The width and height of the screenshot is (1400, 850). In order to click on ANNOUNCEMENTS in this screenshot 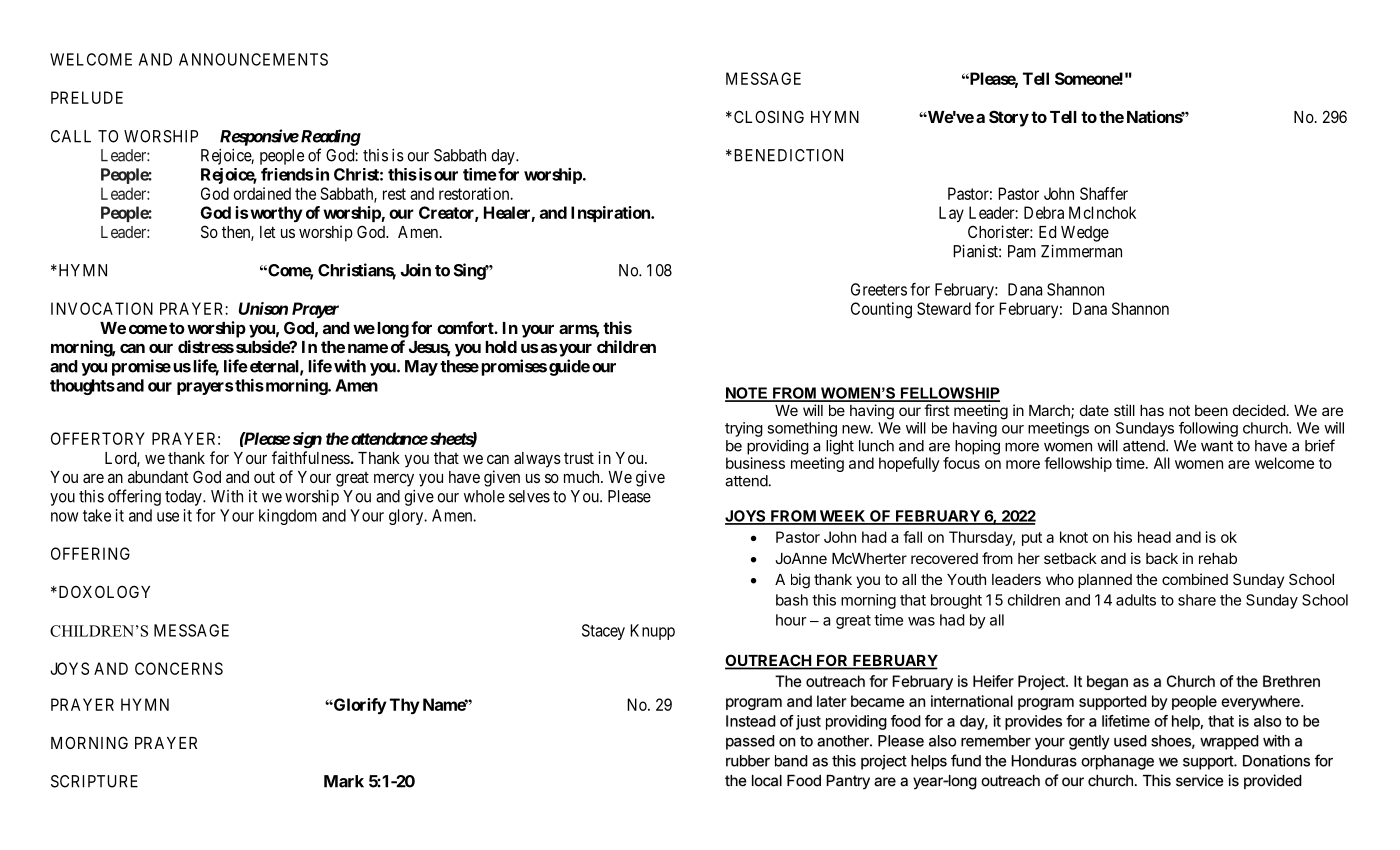, I will do `click(253, 59)`.
